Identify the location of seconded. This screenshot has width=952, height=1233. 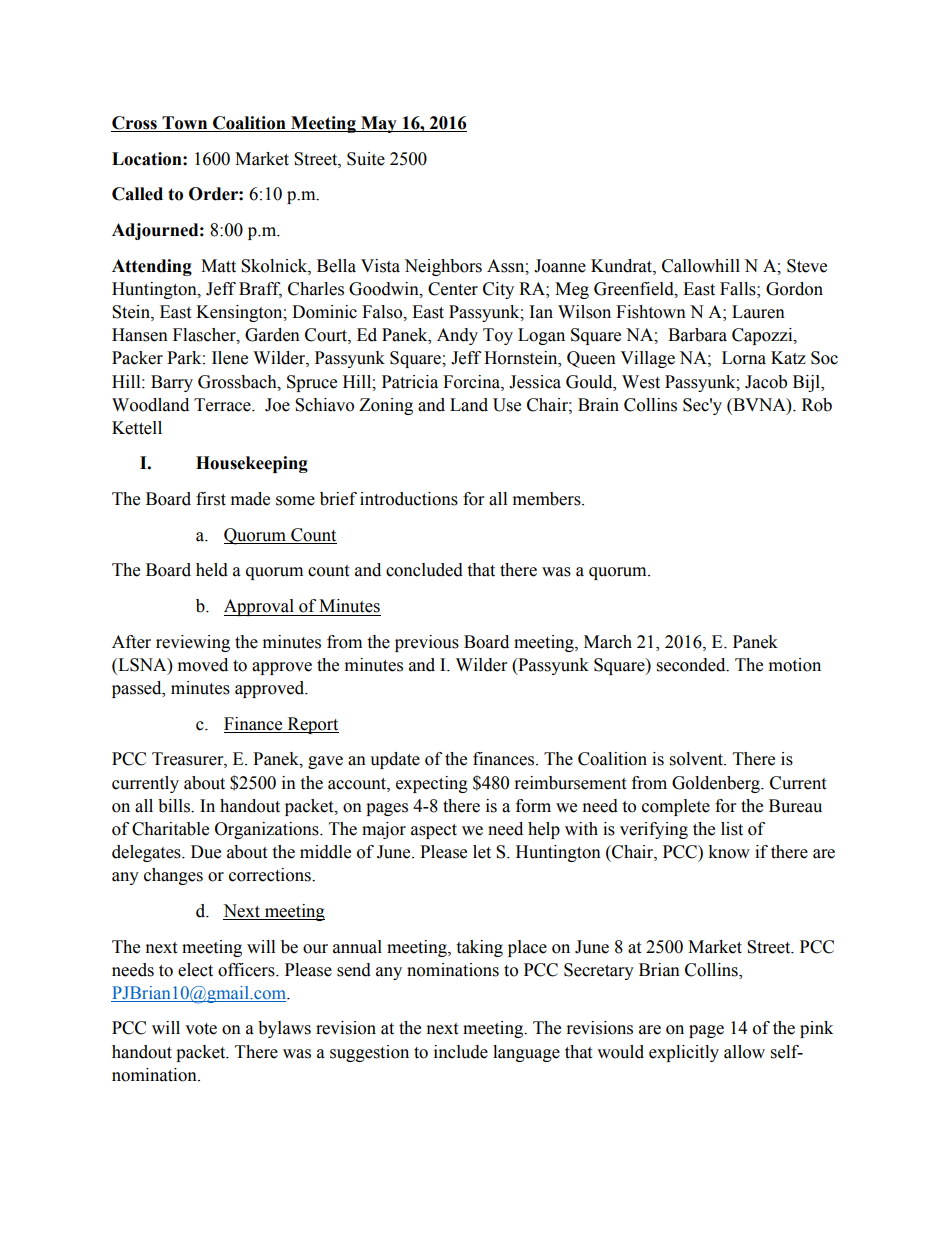
(692, 665).
